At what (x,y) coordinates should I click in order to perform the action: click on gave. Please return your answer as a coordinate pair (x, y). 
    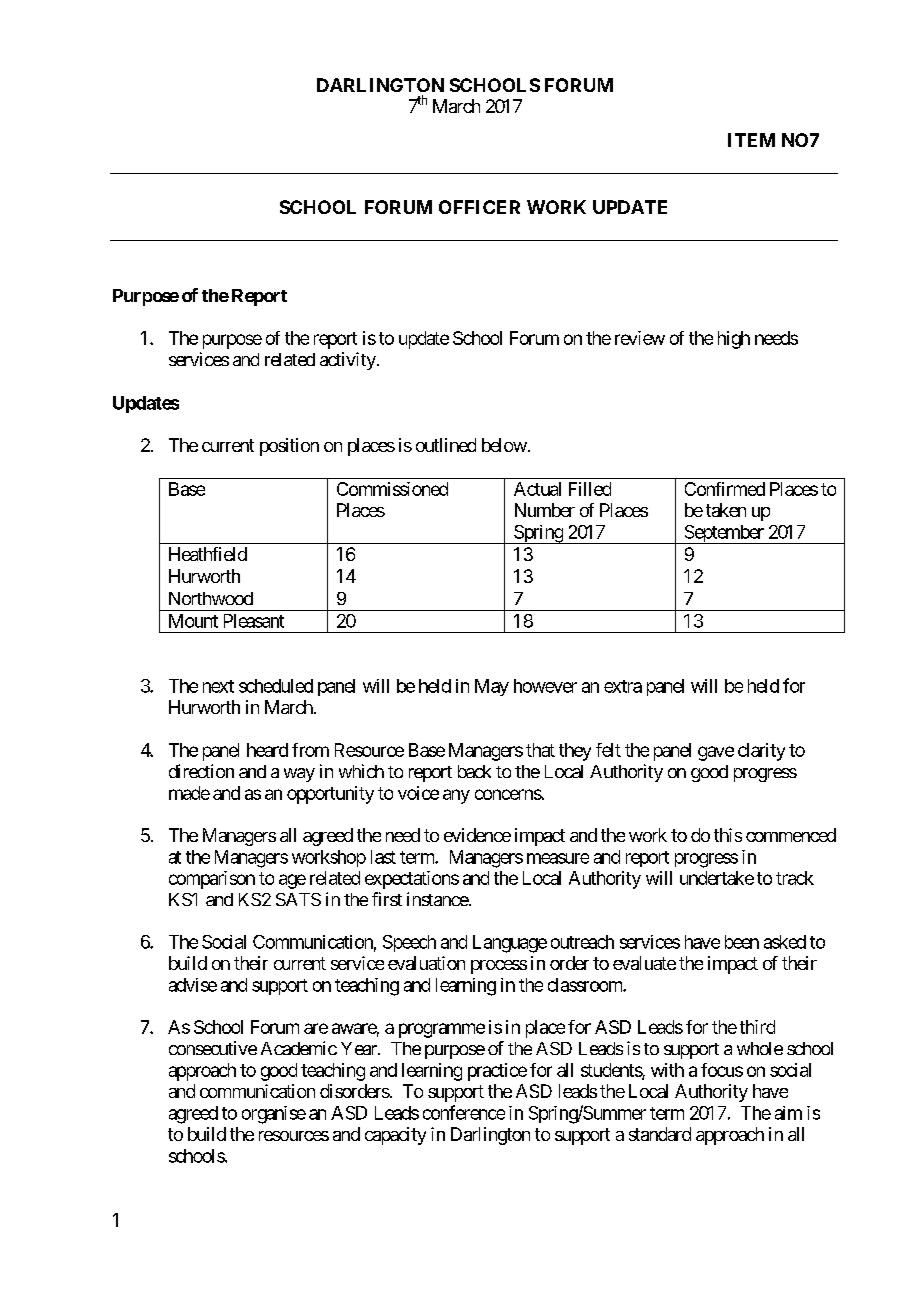
    Looking at the image, I should click on (716, 753).
